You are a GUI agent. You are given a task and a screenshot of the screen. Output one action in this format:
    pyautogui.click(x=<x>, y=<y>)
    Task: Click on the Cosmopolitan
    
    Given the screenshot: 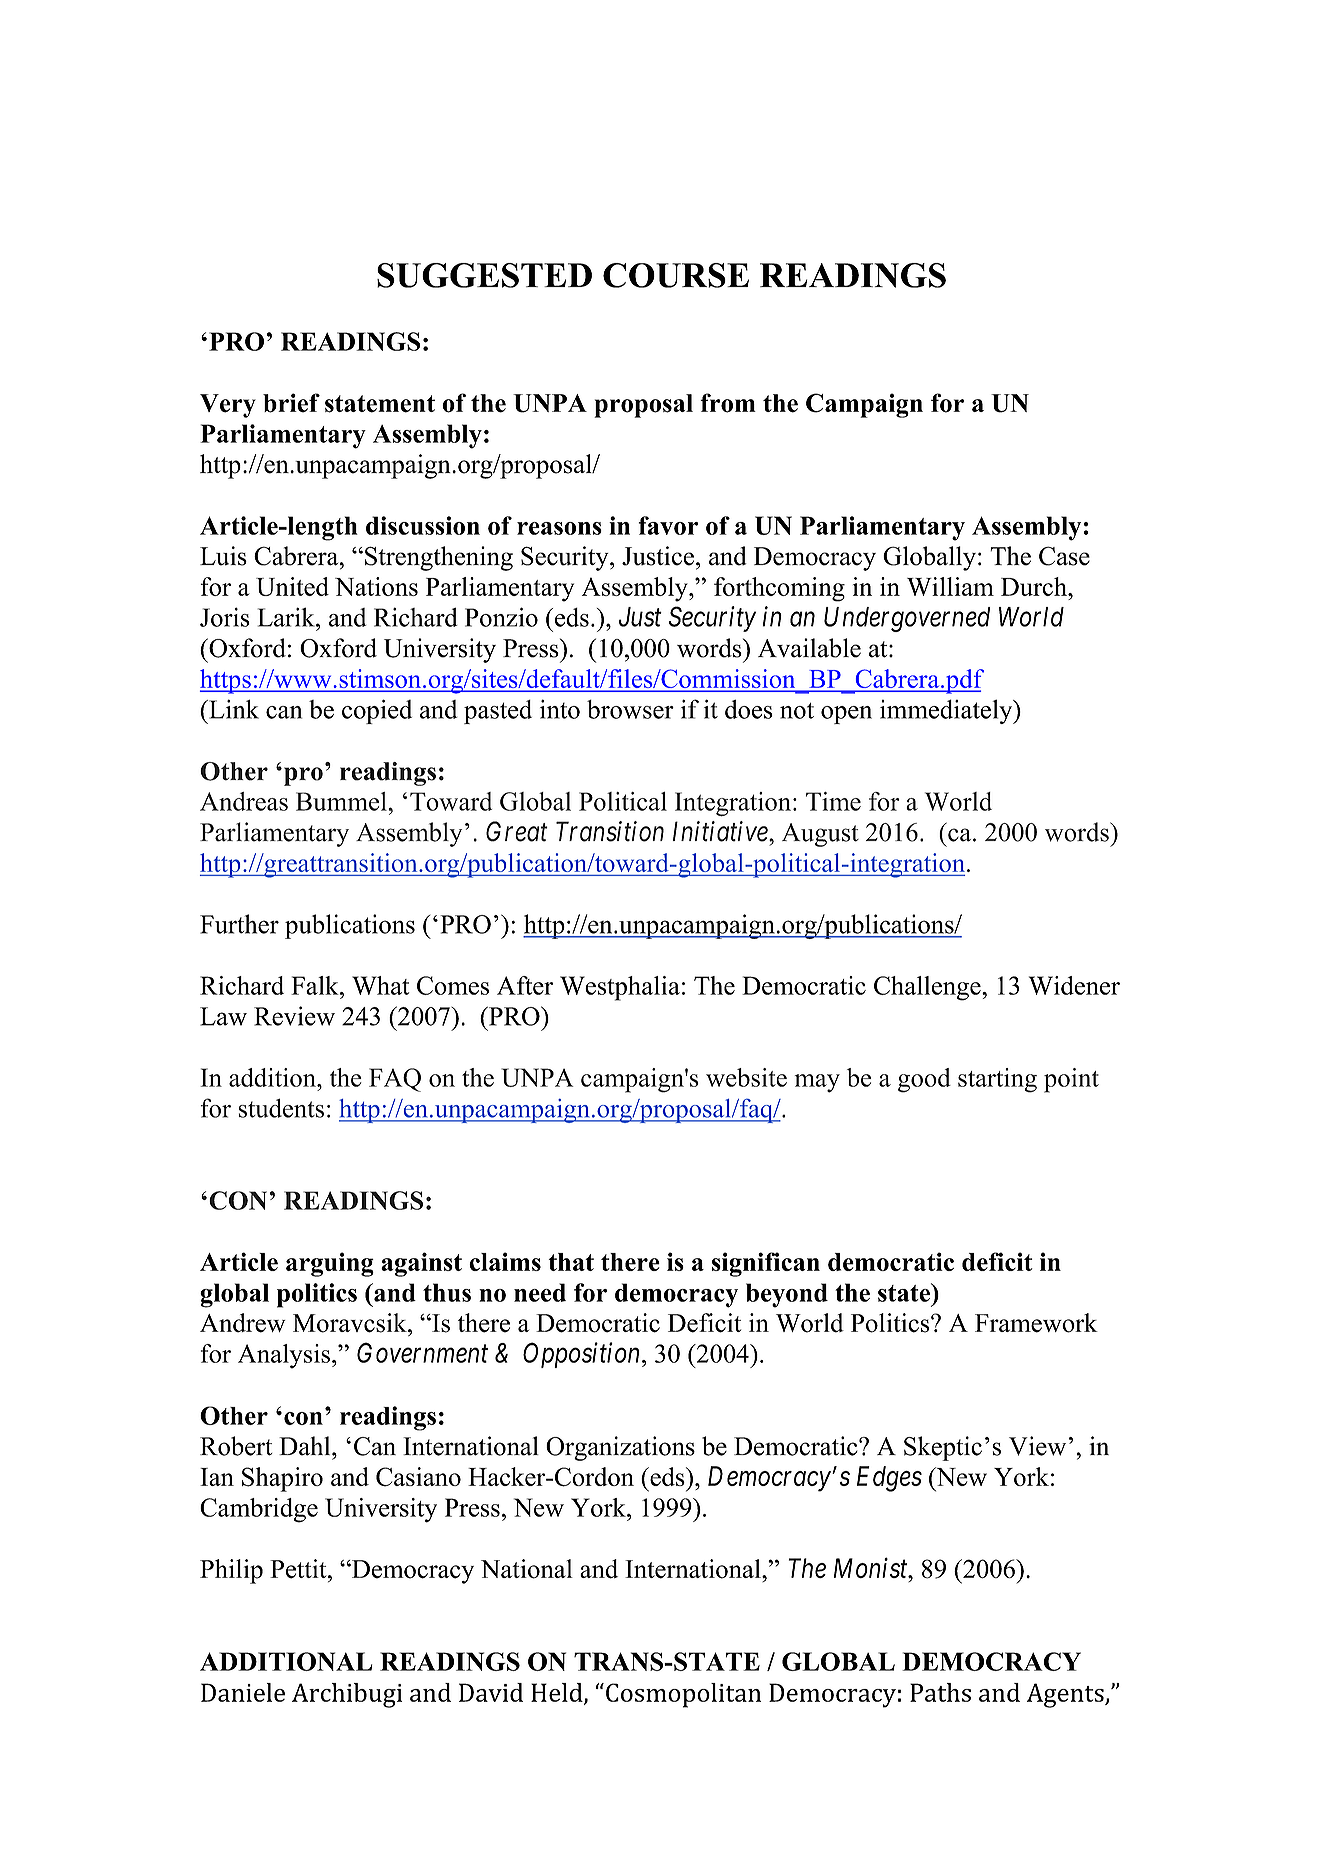 What is the action you would take?
    pyautogui.click(x=683, y=1695)
